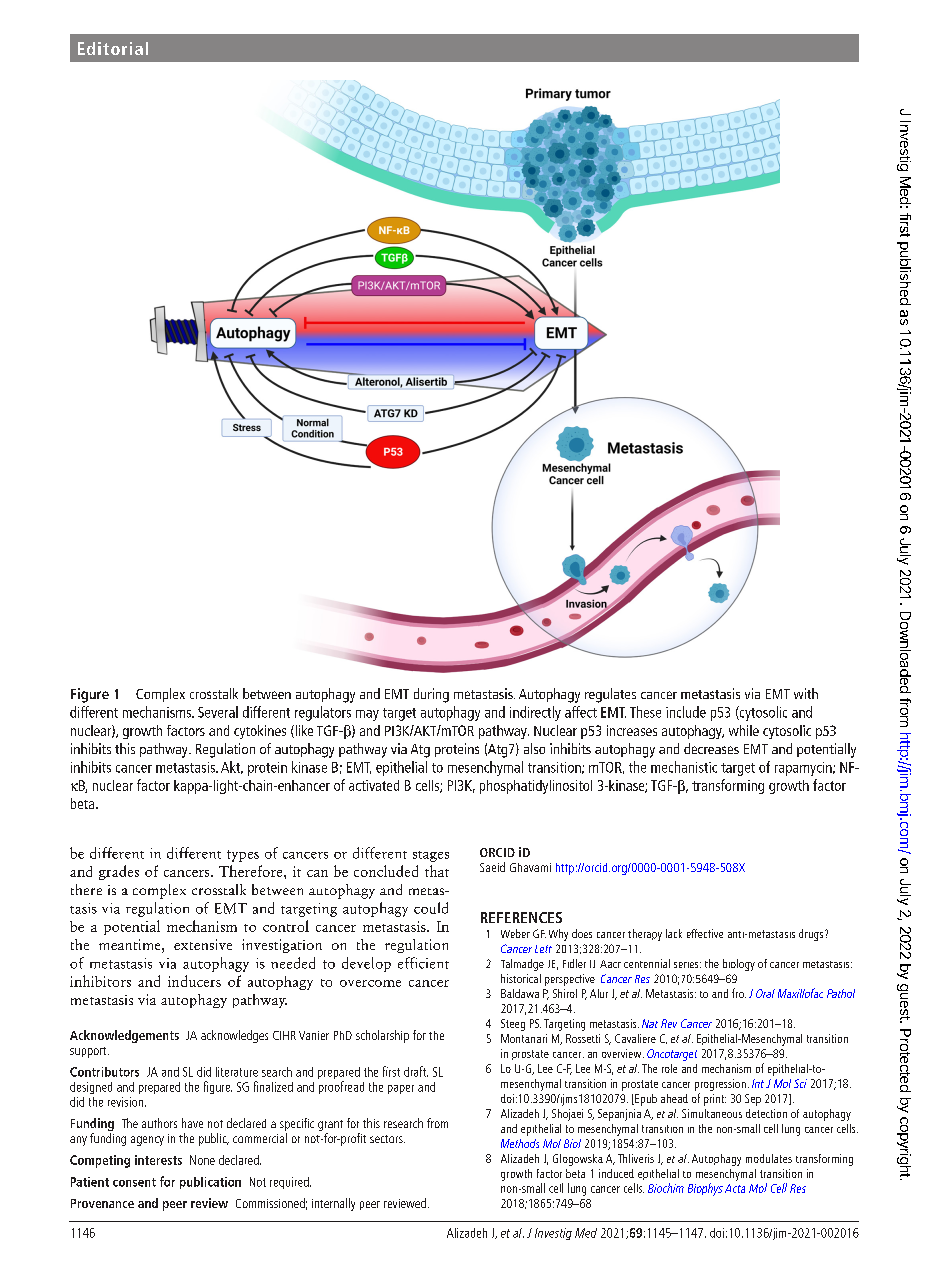 The height and width of the document is (1288, 929). What do you see at coordinates (119, 872) in the document?
I see `grades` at bounding box center [119, 872].
